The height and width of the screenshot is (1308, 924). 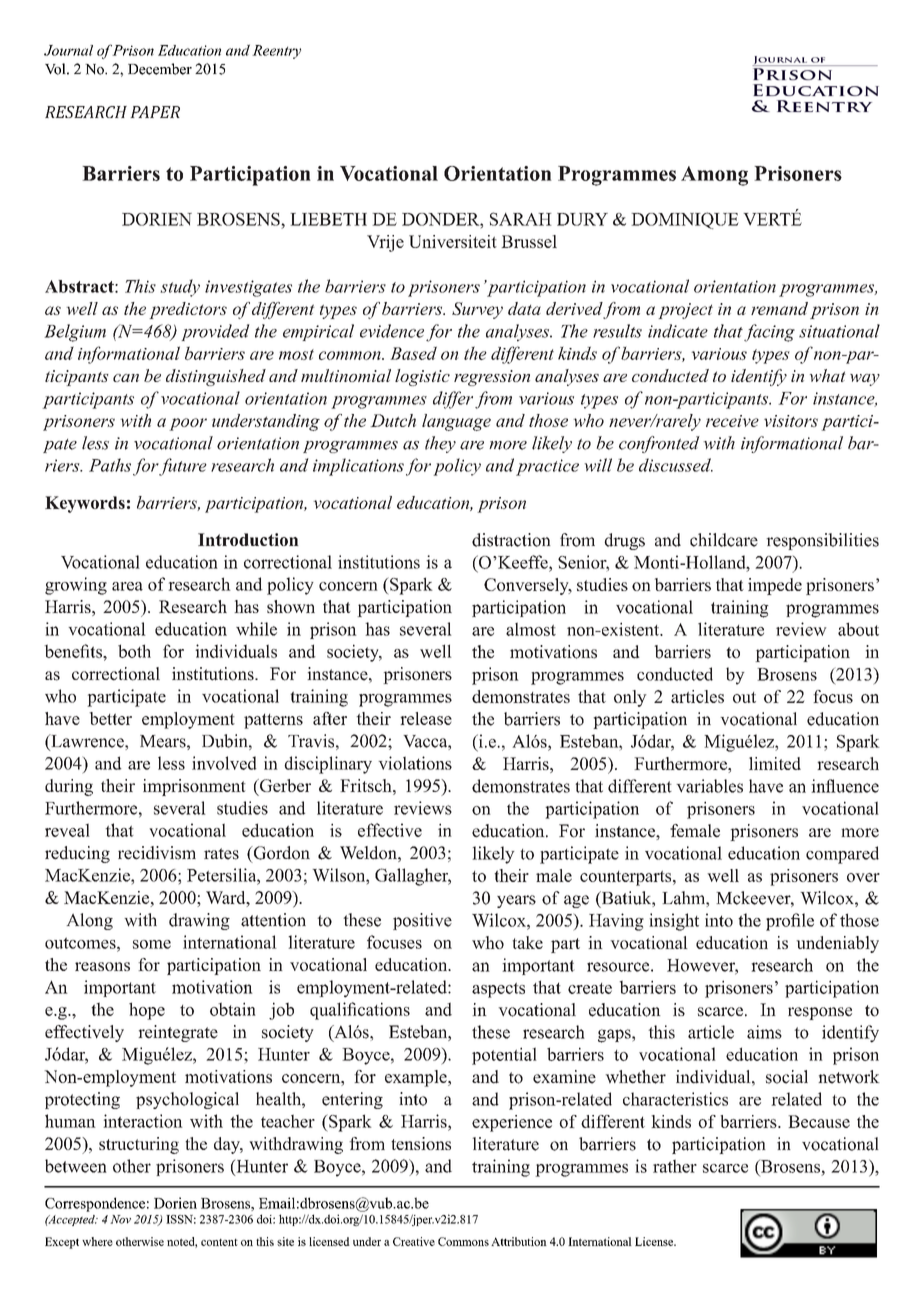 I want to click on December, so click(x=160, y=69).
